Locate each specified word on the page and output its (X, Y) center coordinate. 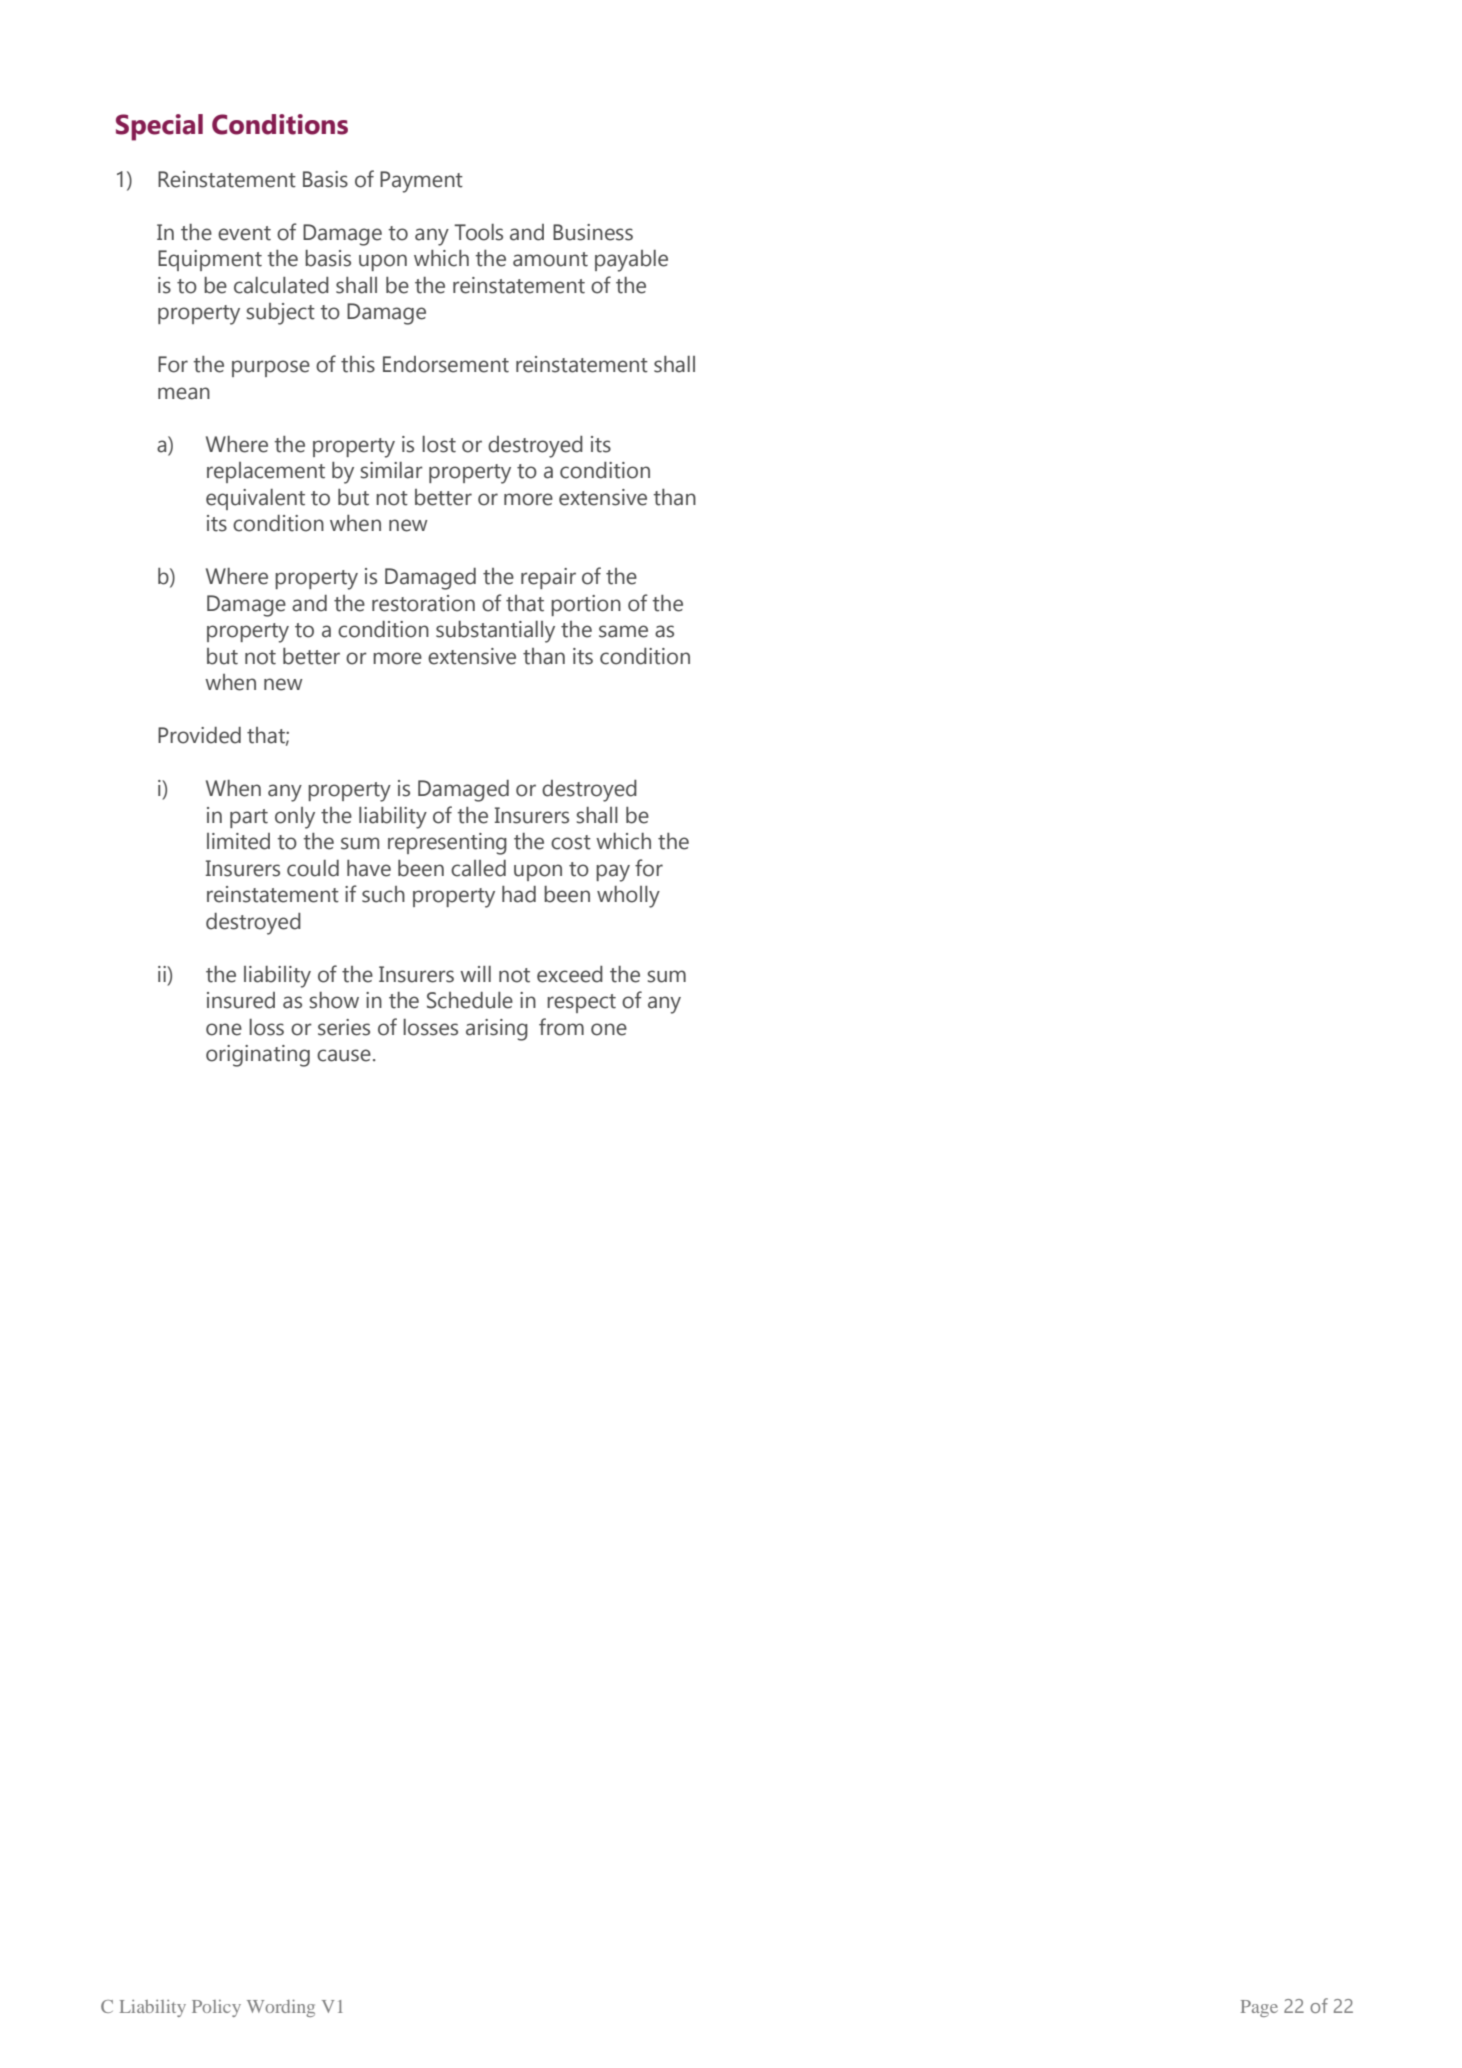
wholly (628, 897)
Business (593, 232)
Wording (281, 2008)
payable (631, 261)
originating (258, 1056)
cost (571, 842)
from (561, 1027)
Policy (216, 2008)
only (295, 818)
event (244, 233)
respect (581, 1003)
